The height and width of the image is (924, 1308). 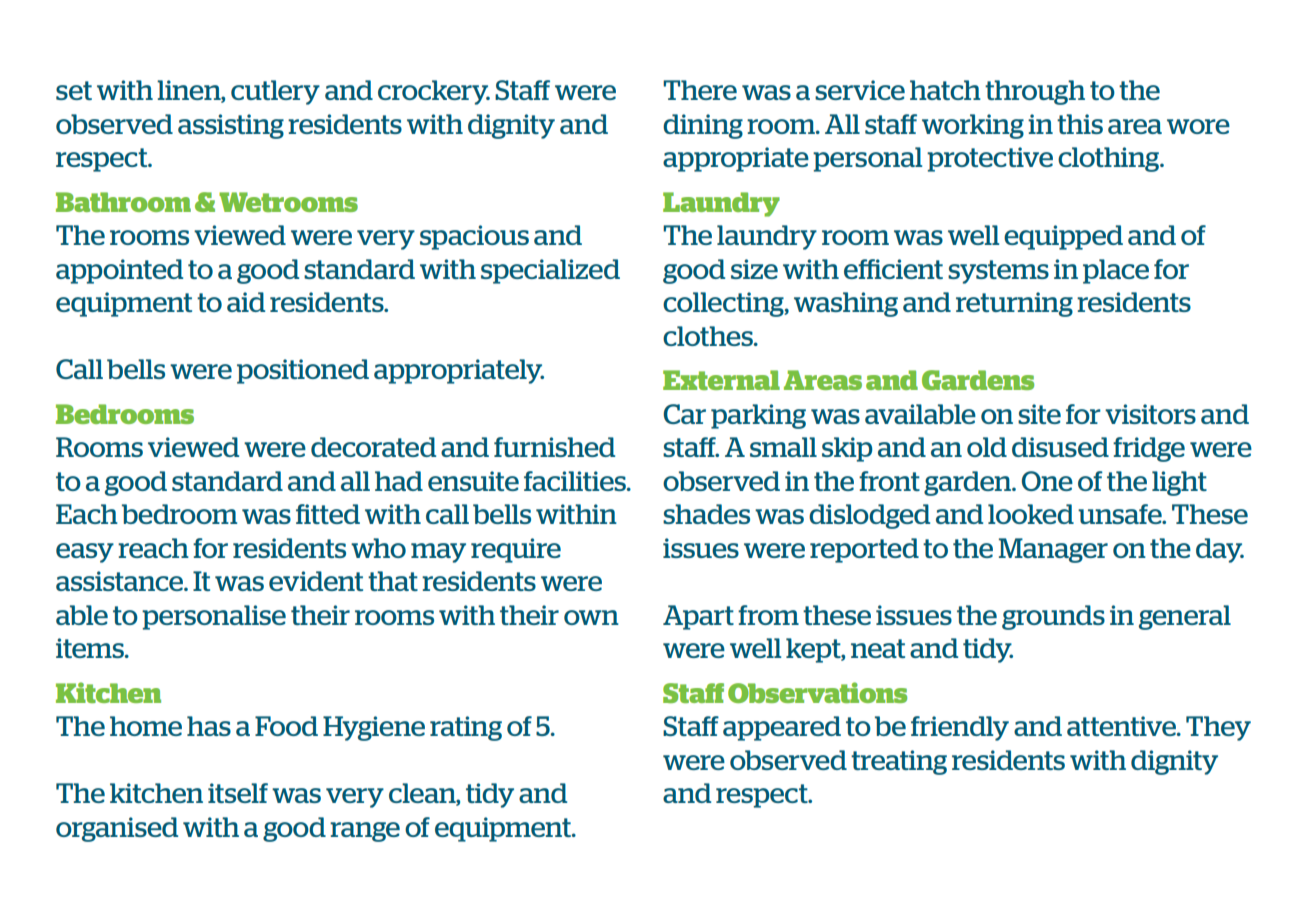 I want to click on itself, so click(x=238, y=793).
